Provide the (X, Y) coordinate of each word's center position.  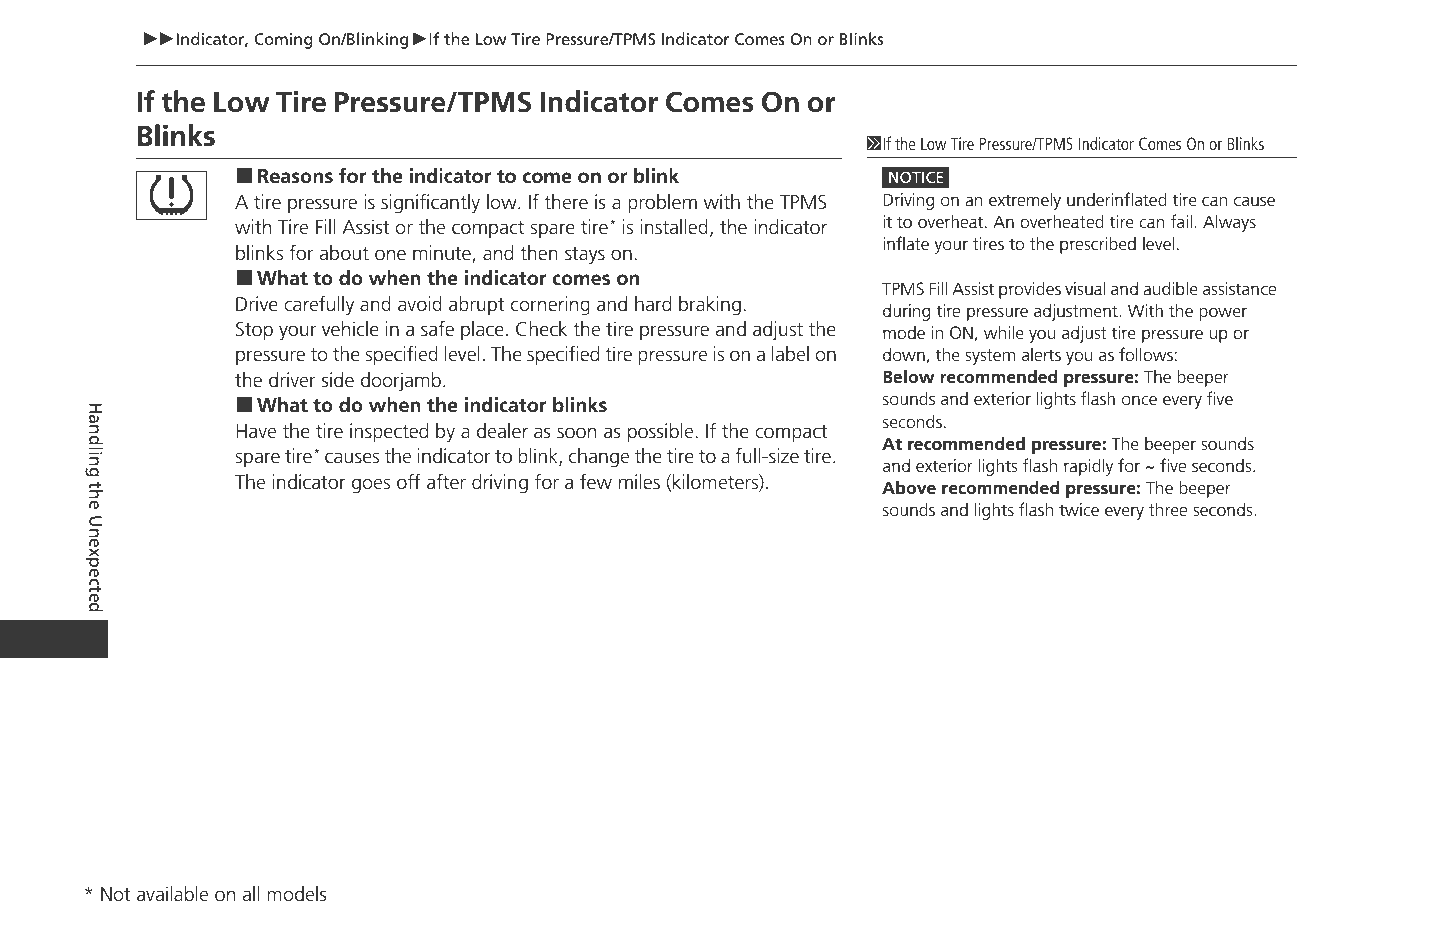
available (172, 894)
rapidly (1088, 467)
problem (662, 203)
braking (710, 306)
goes (371, 486)
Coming (283, 41)
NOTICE (916, 177)
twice (1079, 509)
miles (639, 482)
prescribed (1098, 245)
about (344, 253)
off (409, 481)
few (596, 481)
